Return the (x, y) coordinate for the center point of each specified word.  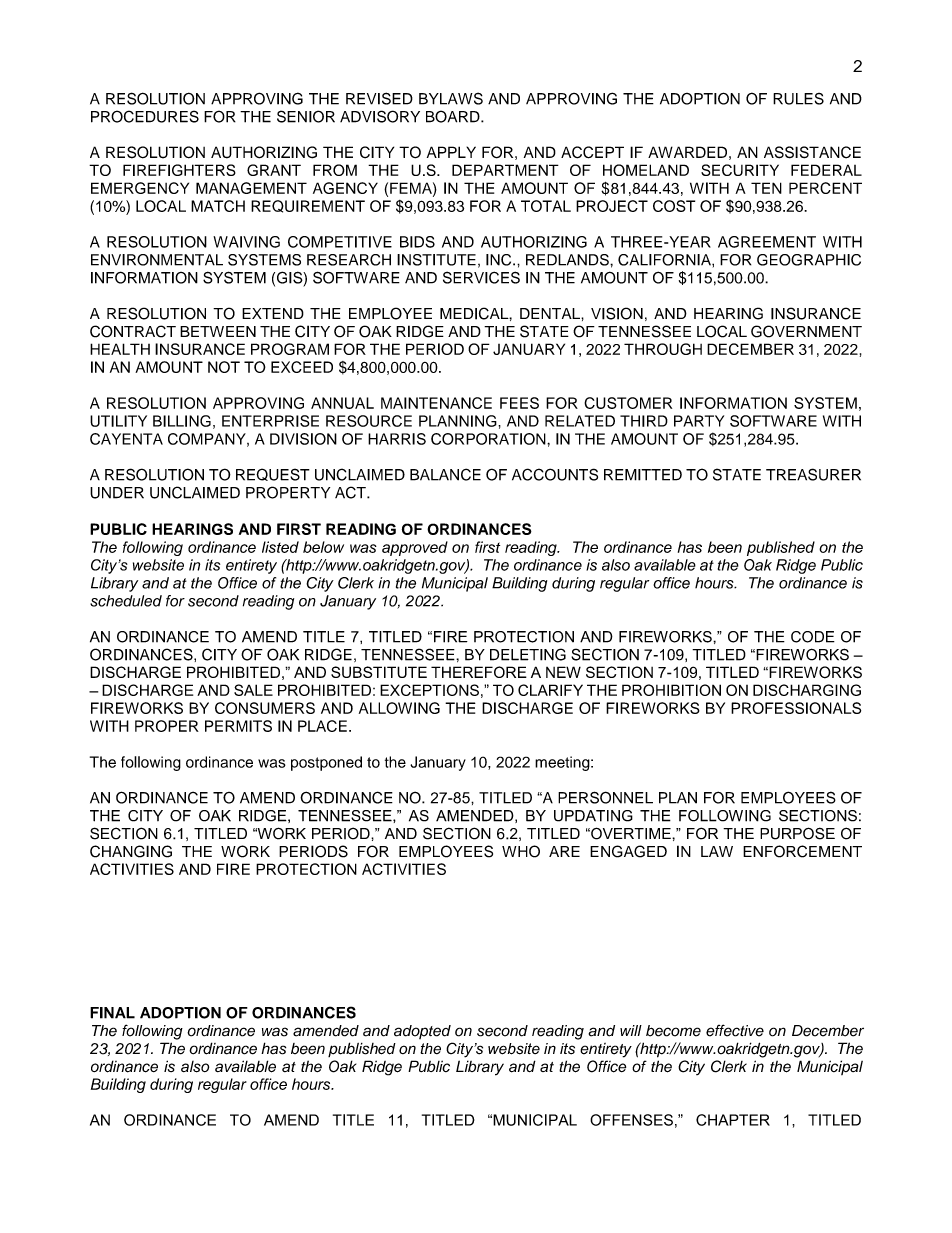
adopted (422, 1032)
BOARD (454, 116)
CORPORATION (489, 439)
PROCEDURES (145, 116)
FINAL (112, 1013)
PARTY (699, 421)
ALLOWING (399, 708)
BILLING (182, 421)
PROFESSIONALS (796, 708)
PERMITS (238, 726)
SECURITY (740, 170)
